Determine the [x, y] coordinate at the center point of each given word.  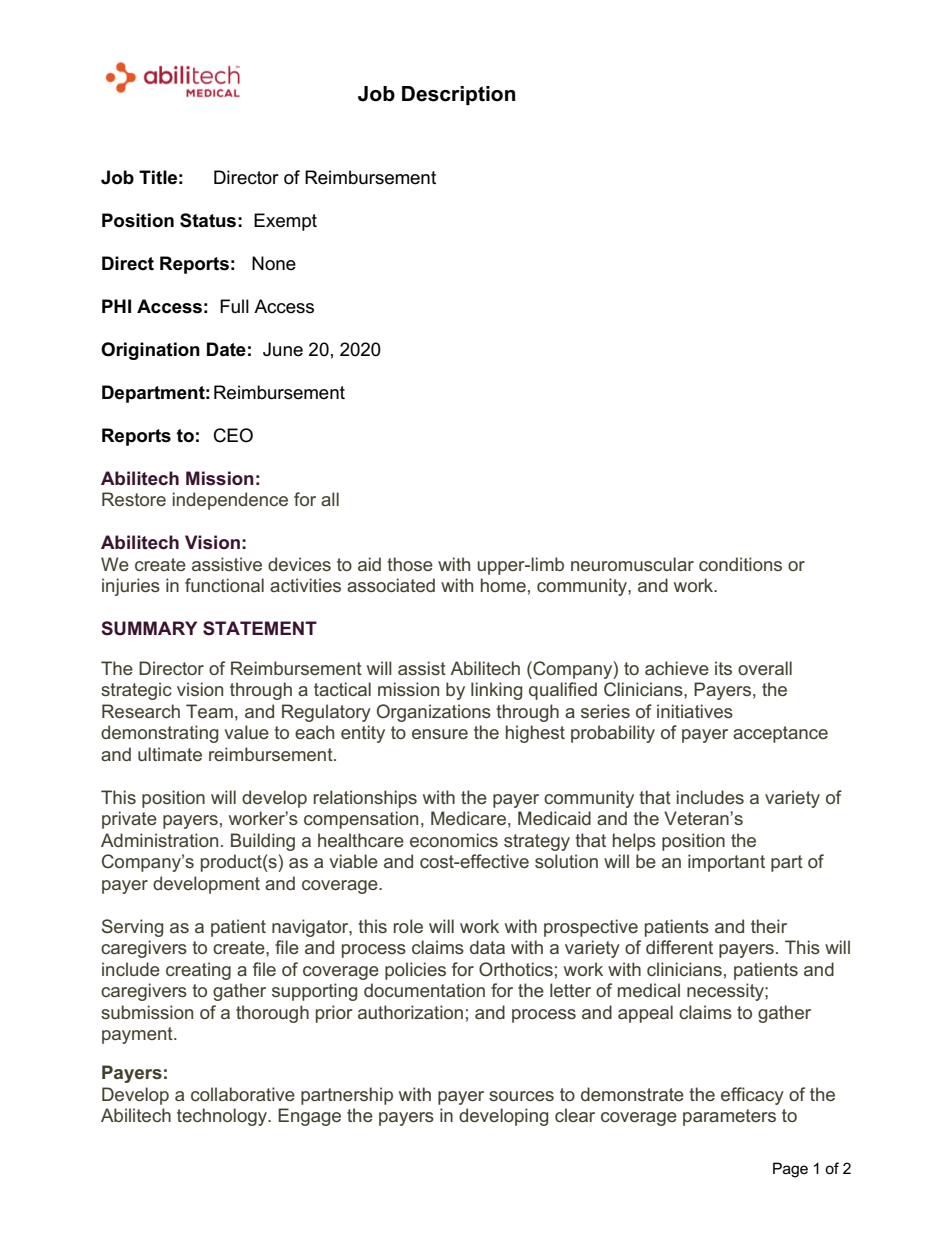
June [283, 349]
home [503, 585]
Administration [159, 840]
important [726, 863]
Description [458, 95]
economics [454, 840]
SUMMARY [149, 628]
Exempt [285, 222]
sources [521, 1096]
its [723, 668]
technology [223, 1117]
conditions [740, 564]
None [274, 263]
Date [226, 349]
